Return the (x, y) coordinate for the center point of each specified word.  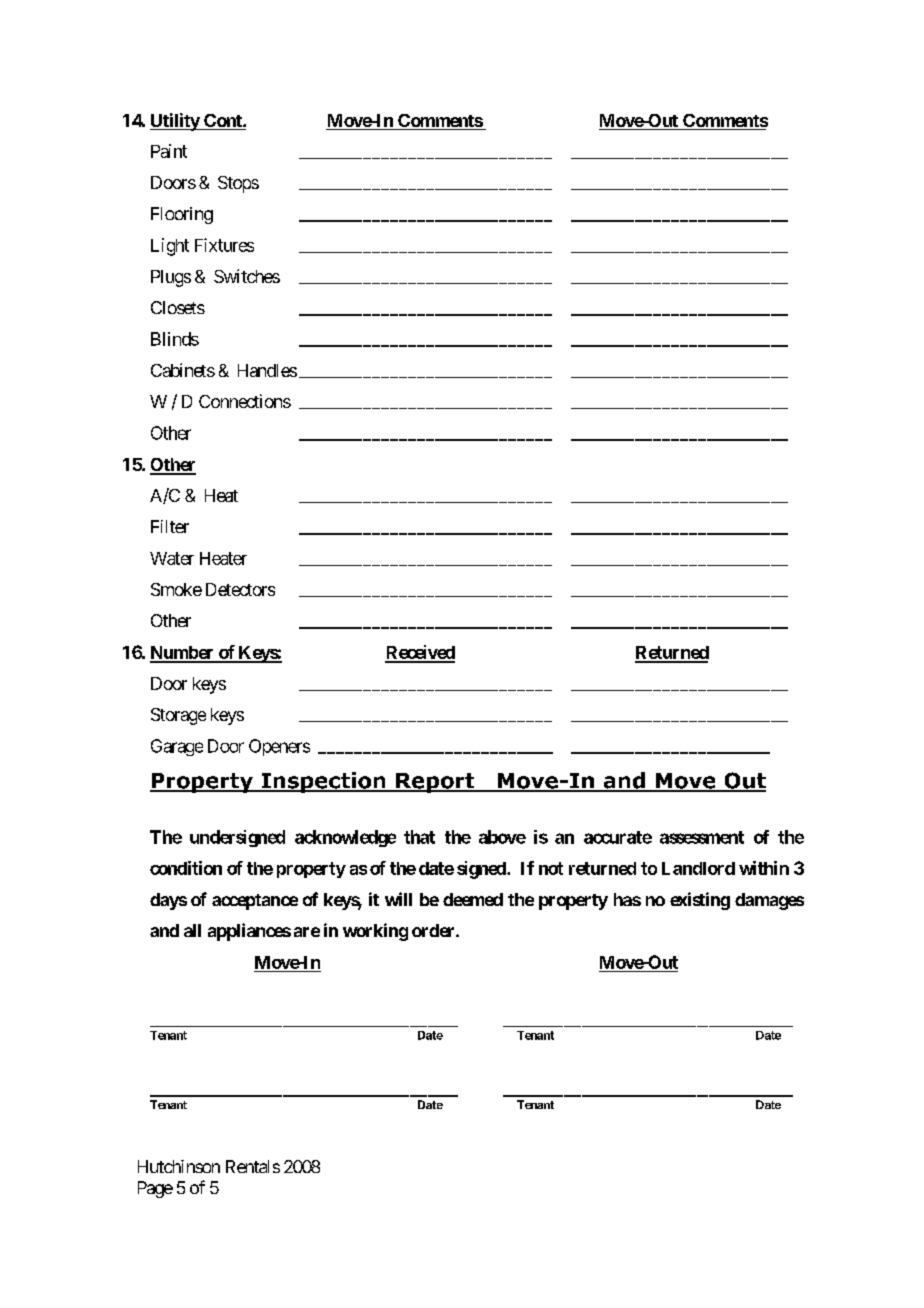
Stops (238, 184)
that (419, 837)
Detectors (240, 589)
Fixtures (224, 245)
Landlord (698, 868)
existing (700, 901)
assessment (702, 837)
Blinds (175, 339)
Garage (177, 747)
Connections (245, 401)
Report (435, 783)
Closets (178, 307)
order (434, 930)
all (192, 930)
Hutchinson (179, 1166)
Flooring (182, 215)
